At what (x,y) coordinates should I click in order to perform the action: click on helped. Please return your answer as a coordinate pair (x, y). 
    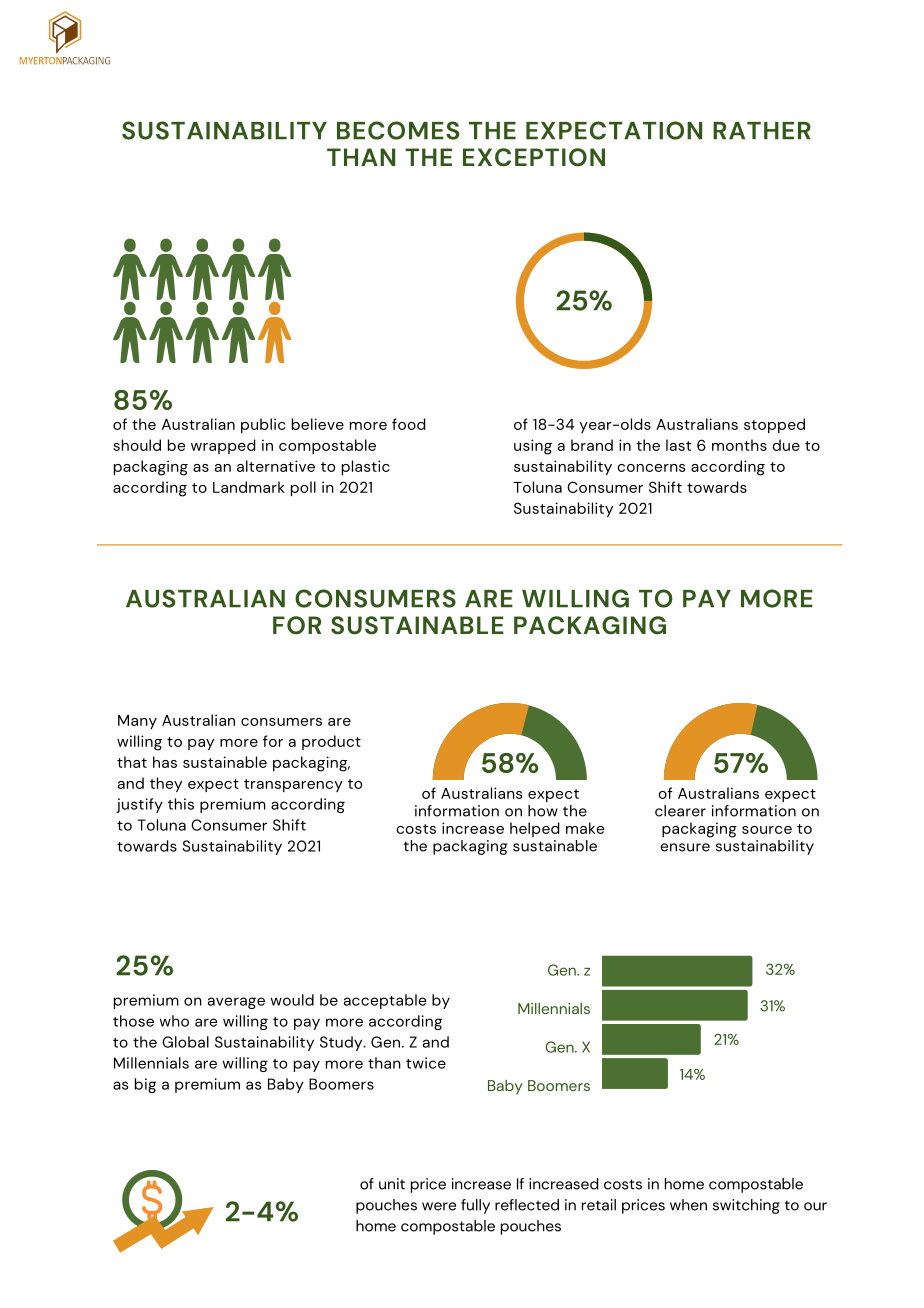
    Looking at the image, I should click on (535, 829).
